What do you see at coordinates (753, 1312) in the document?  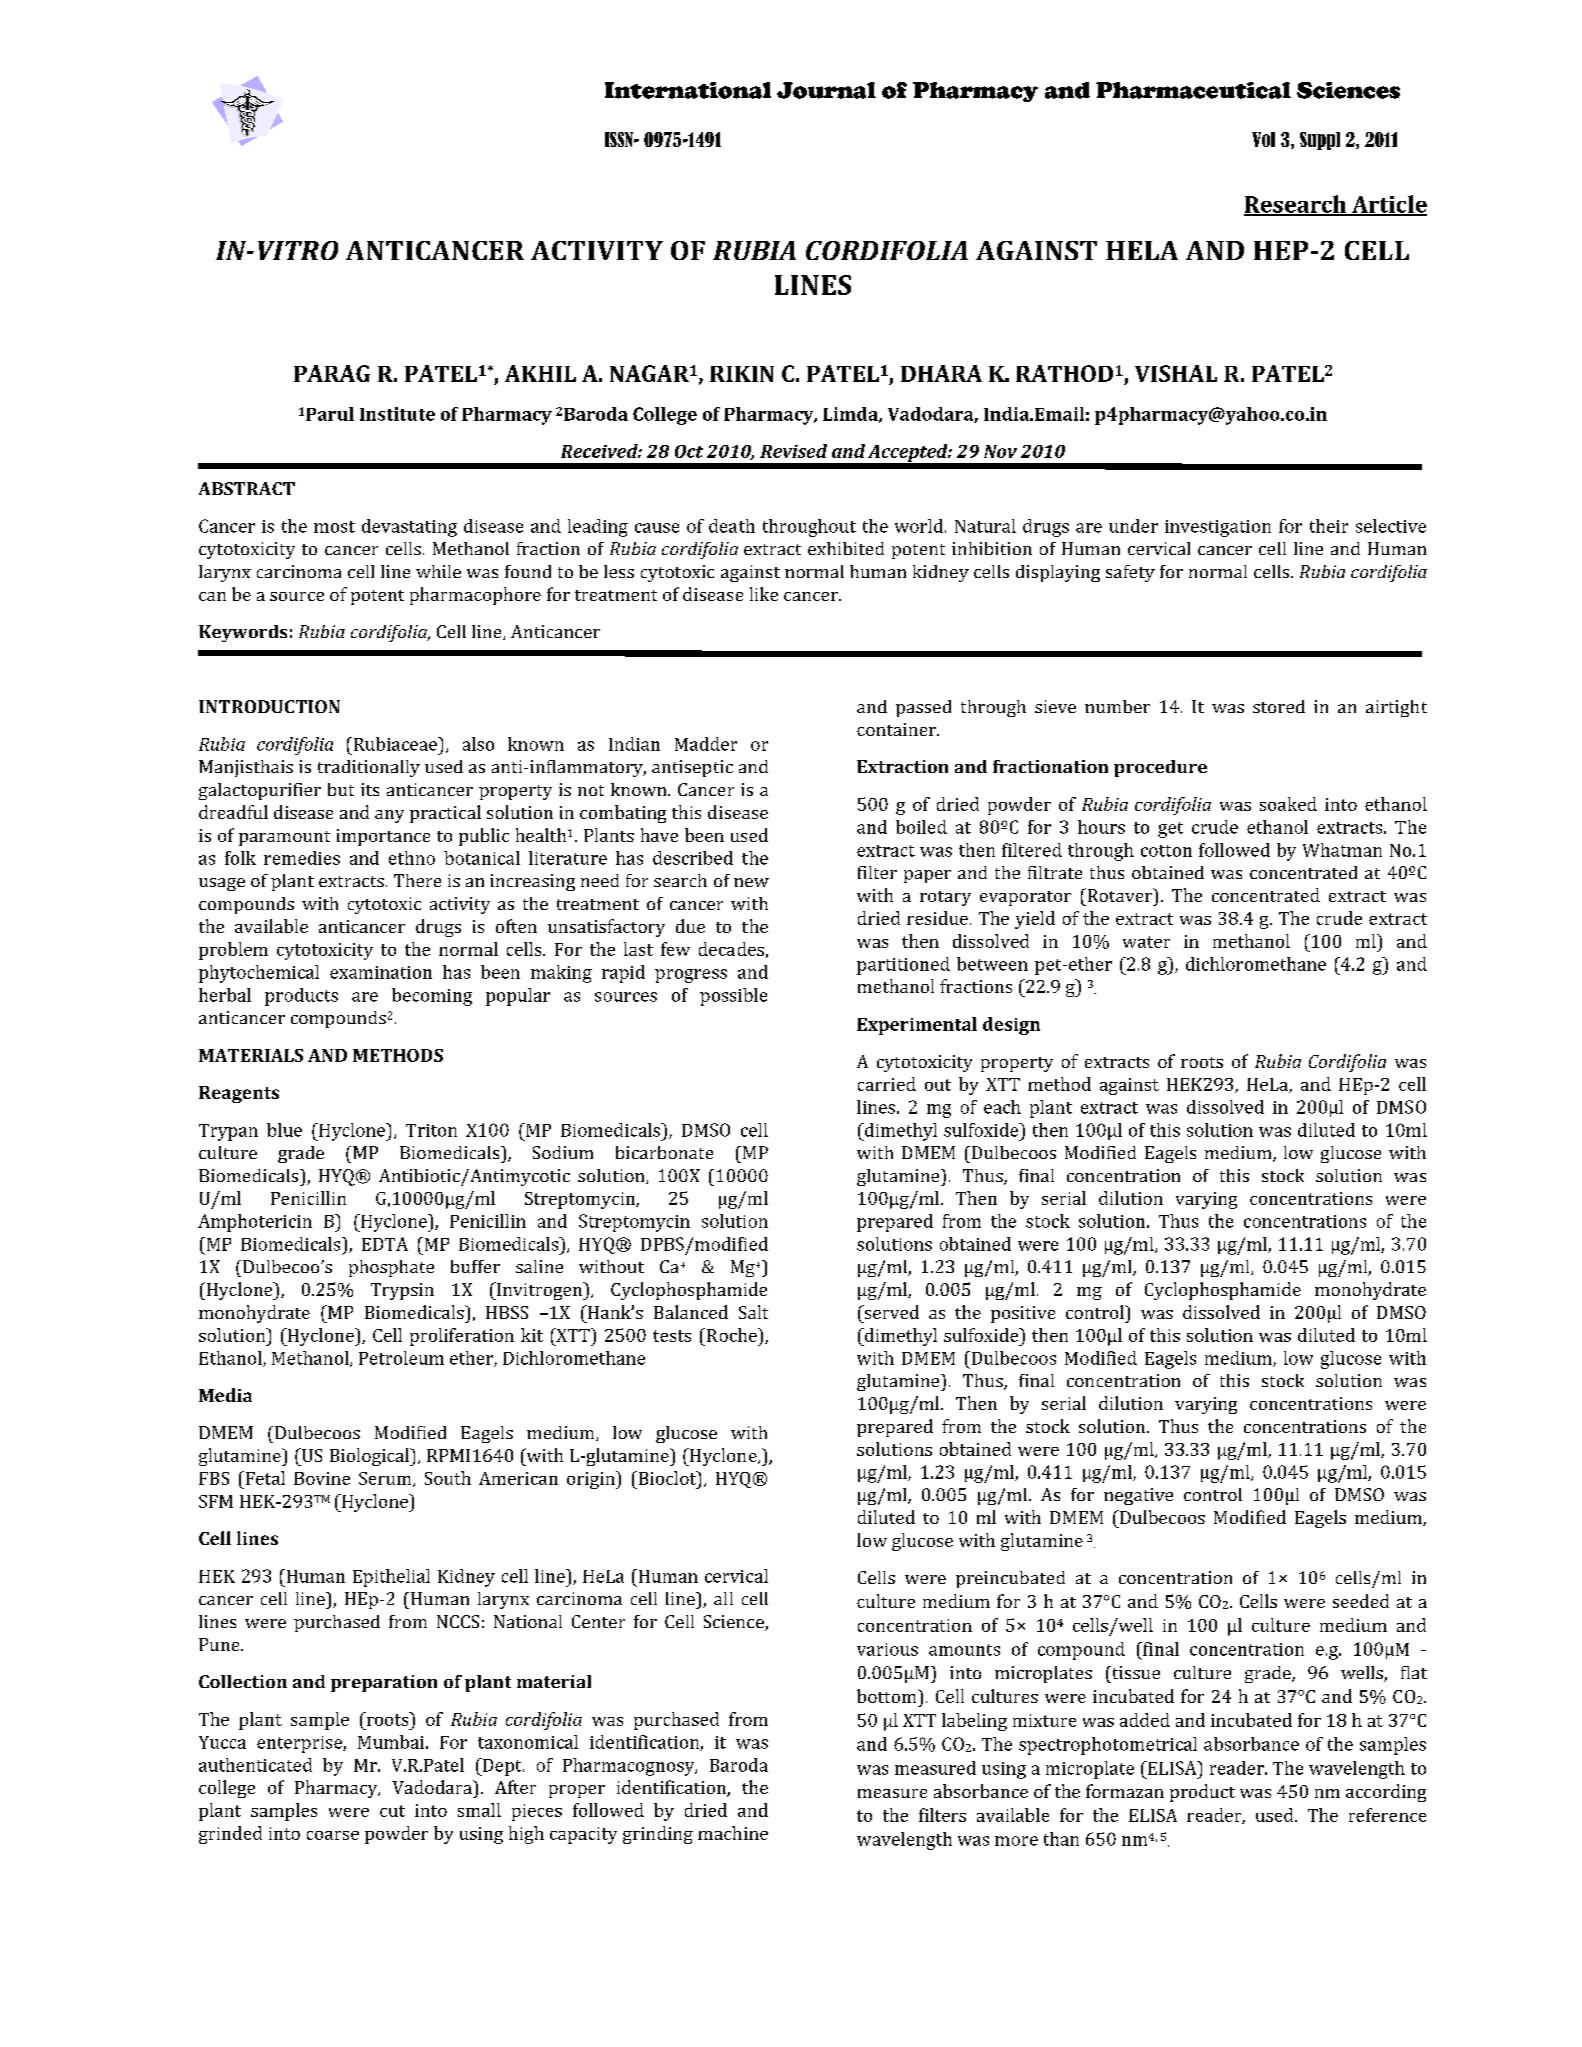 I see `Salt` at bounding box center [753, 1312].
